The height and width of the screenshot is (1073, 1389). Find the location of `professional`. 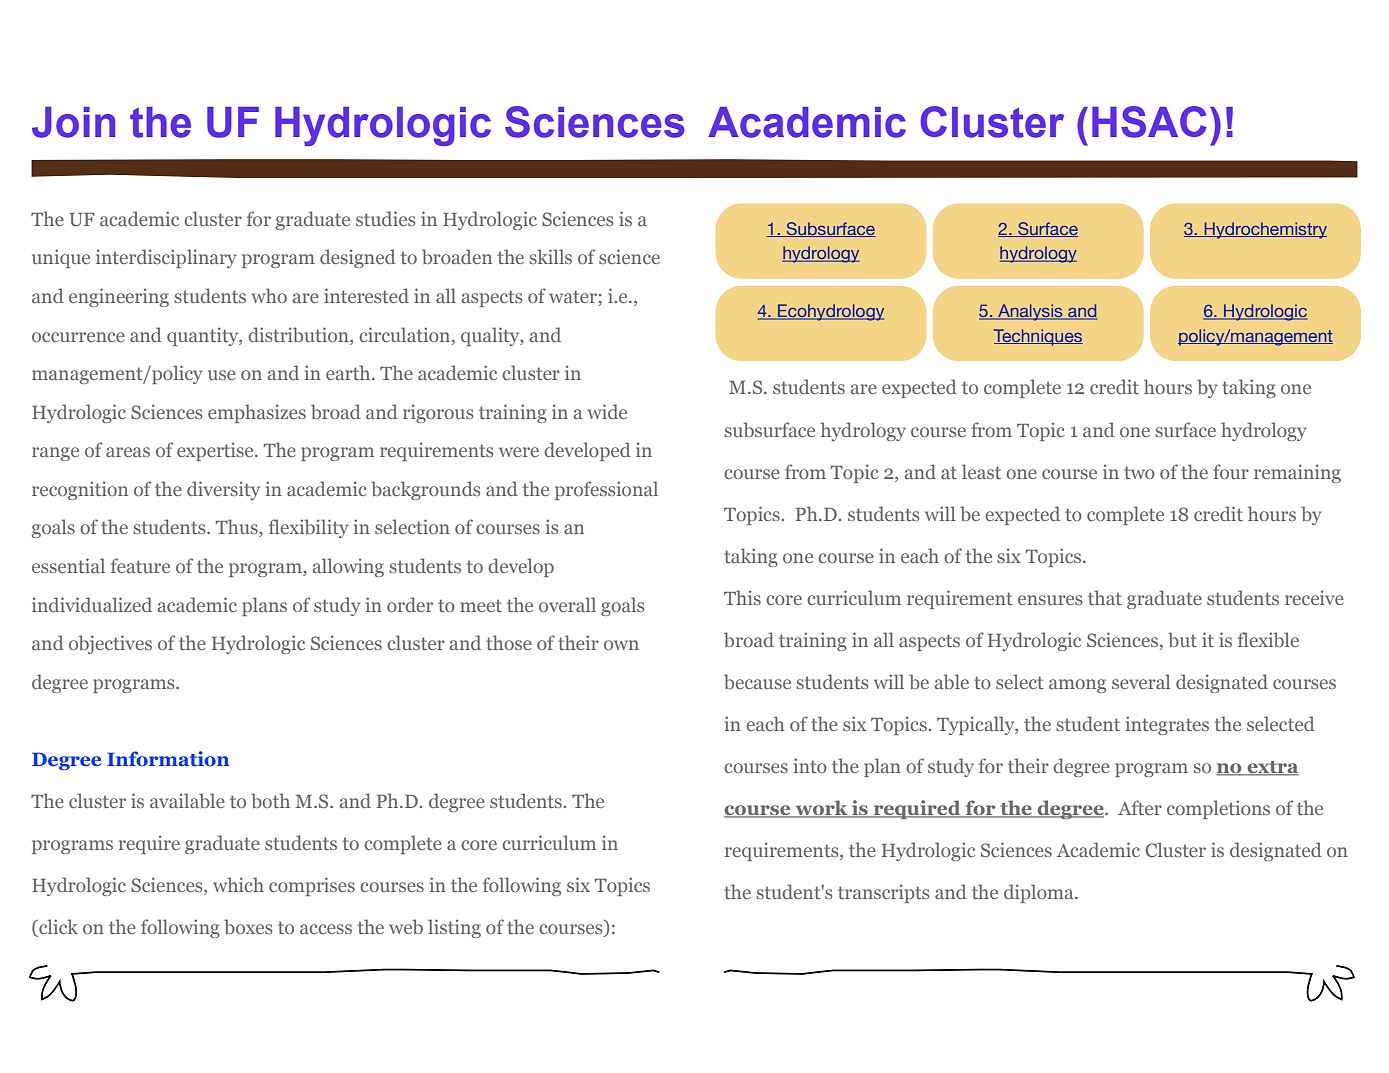

professional is located at coordinates (606, 490).
